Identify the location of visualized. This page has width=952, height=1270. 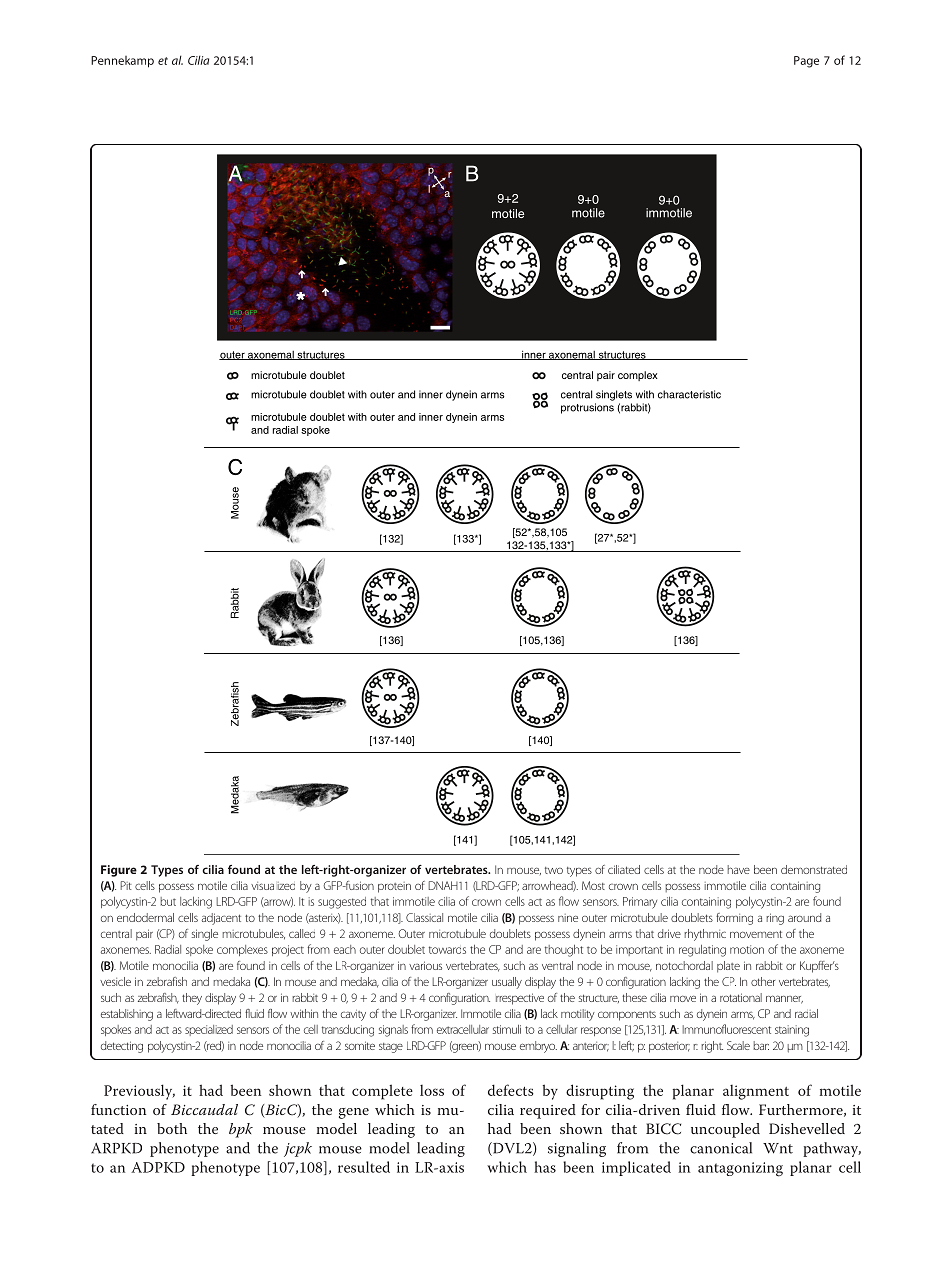
(273, 886).
